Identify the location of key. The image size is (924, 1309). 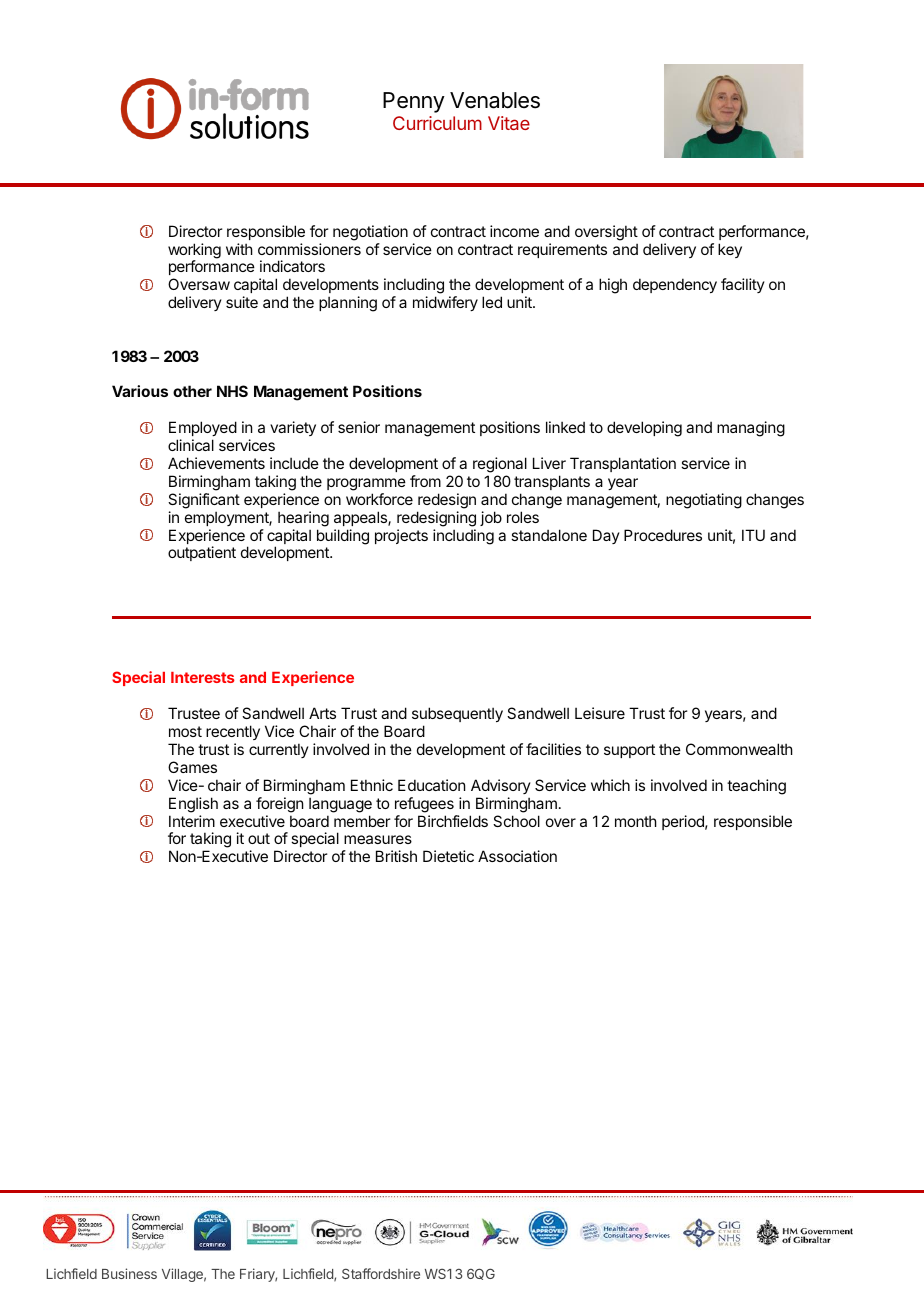
(730, 250).
